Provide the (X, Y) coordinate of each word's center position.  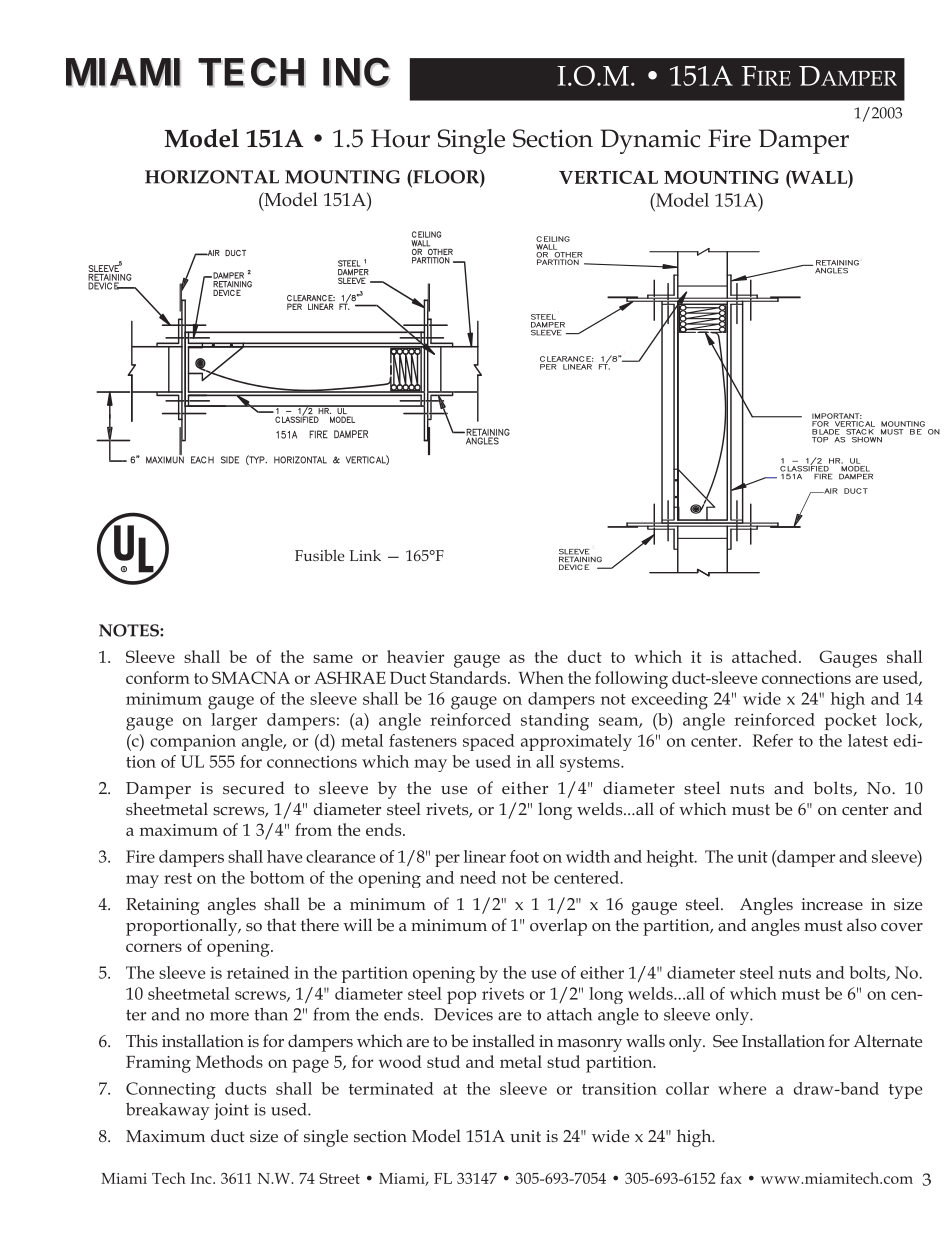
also (862, 924)
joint (231, 1111)
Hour (400, 138)
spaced (489, 742)
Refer (773, 740)
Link (365, 555)
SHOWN (867, 440)
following (631, 680)
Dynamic (650, 141)
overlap (558, 927)
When (541, 677)
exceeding (669, 701)
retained (258, 972)
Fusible (320, 555)
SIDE (230, 460)
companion (193, 743)
